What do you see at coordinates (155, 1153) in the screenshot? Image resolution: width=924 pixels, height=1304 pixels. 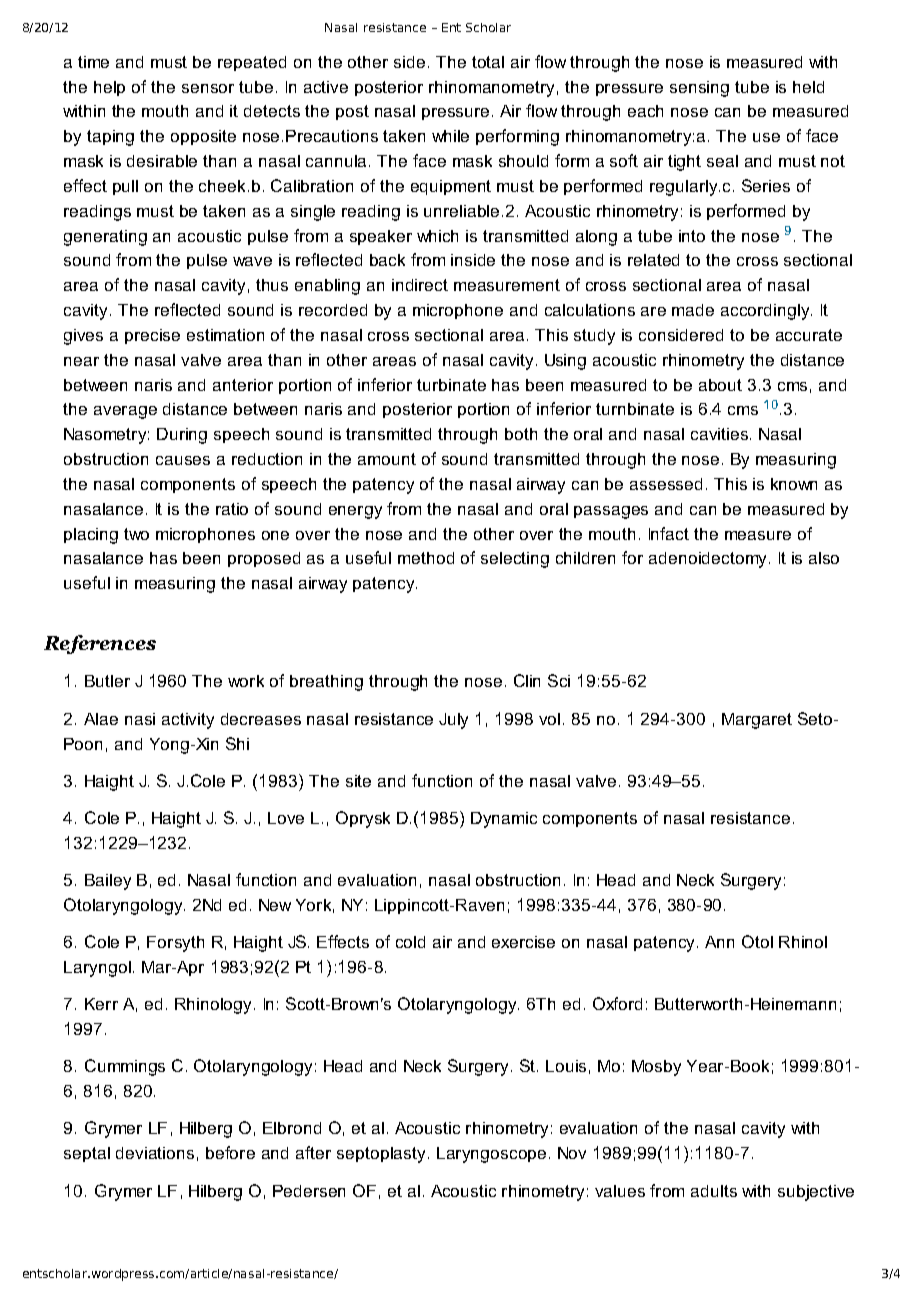 I see `deviations` at bounding box center [155, 1153].
